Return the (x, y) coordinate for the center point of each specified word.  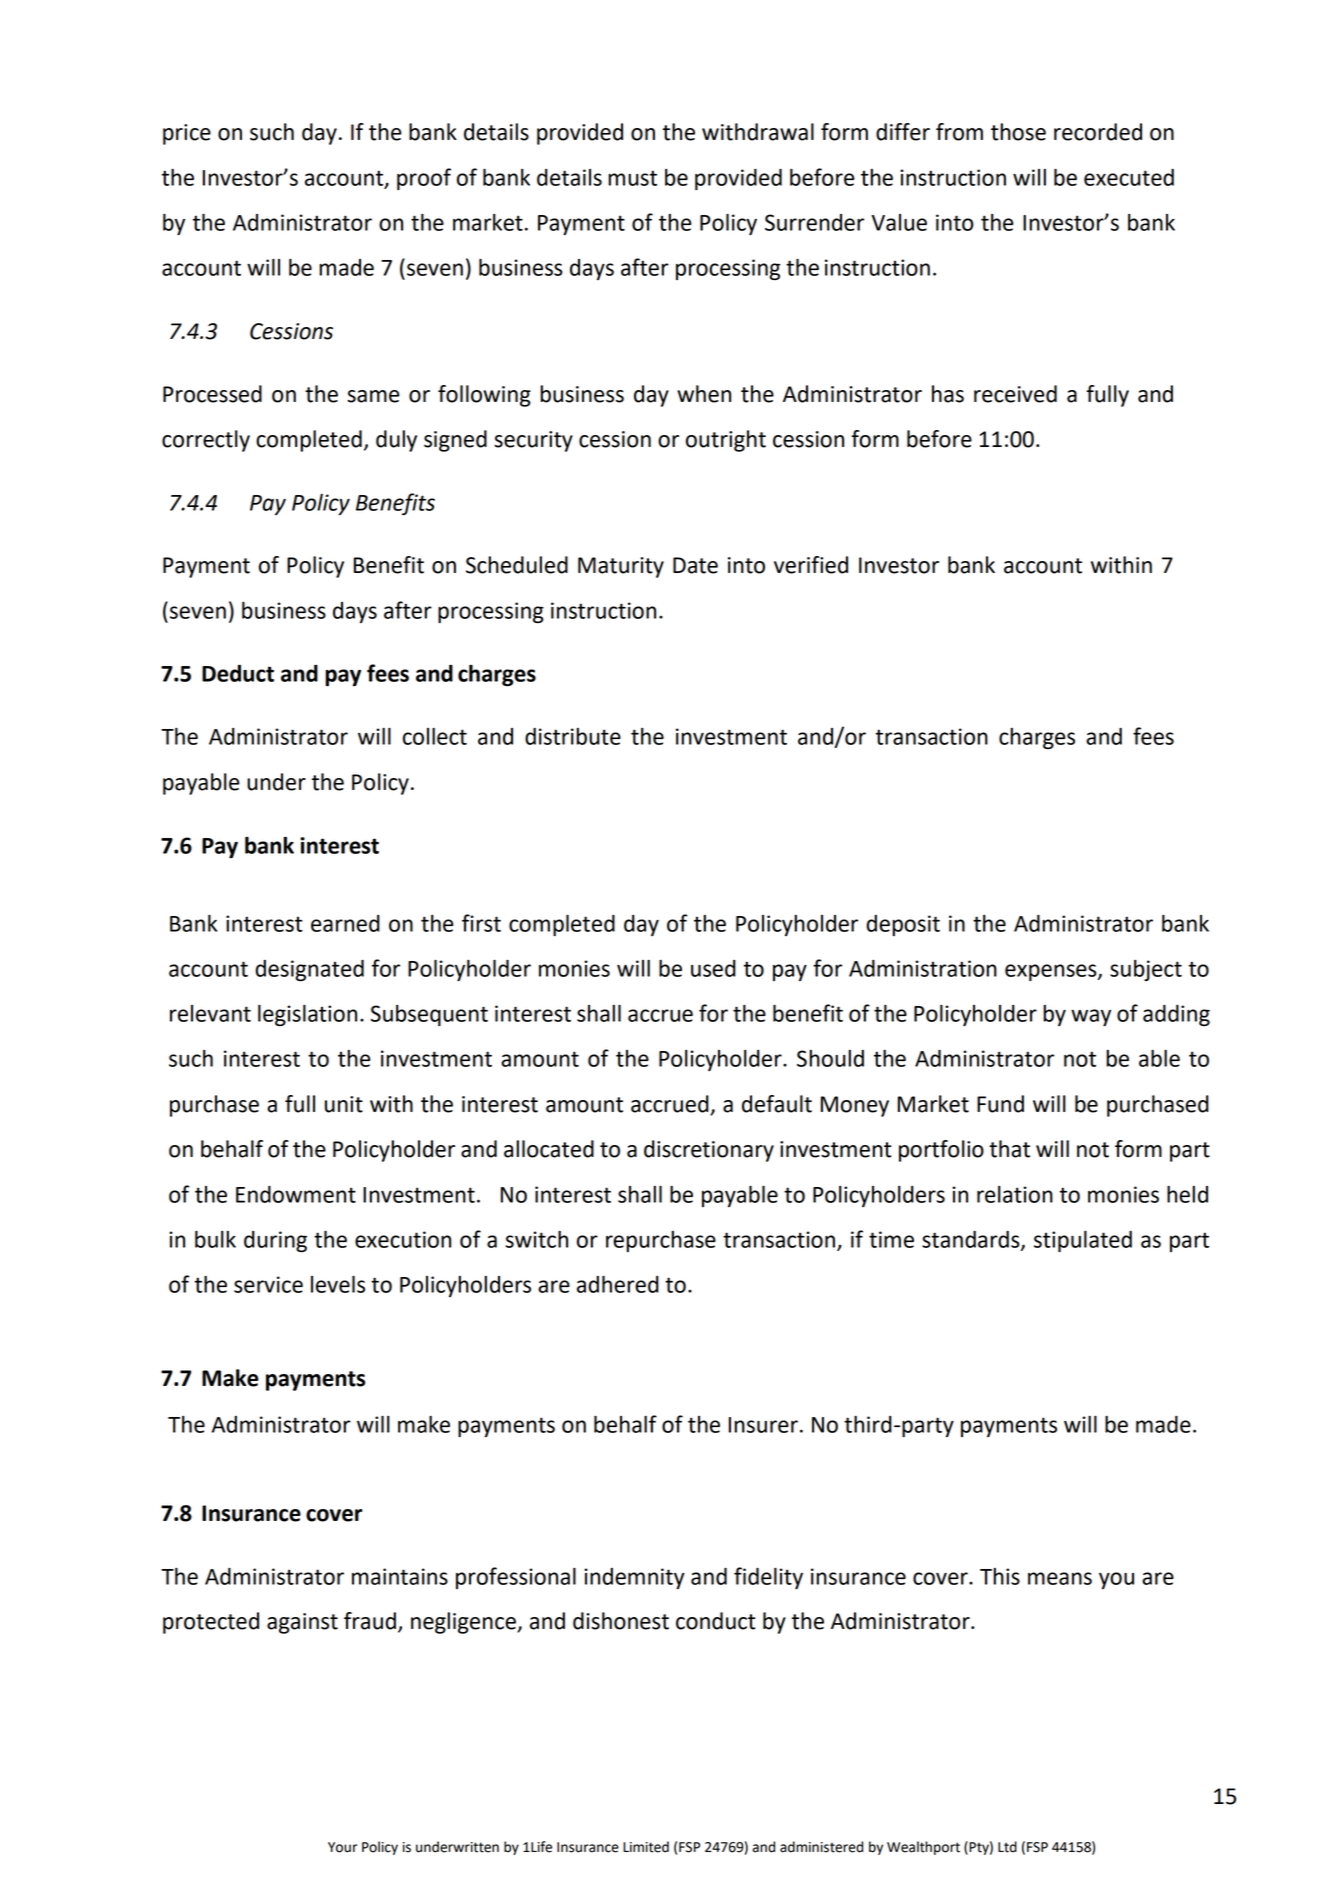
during (275, 1241)
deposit (903, 925)
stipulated (1083, 1241)
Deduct (238, 673)
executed (1129, 177)
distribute (573, 736)
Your (342, 1847)
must (632, 178)
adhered (618, 1284)
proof (424, 179)
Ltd (1007, 1847)
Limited (646, 1847)
